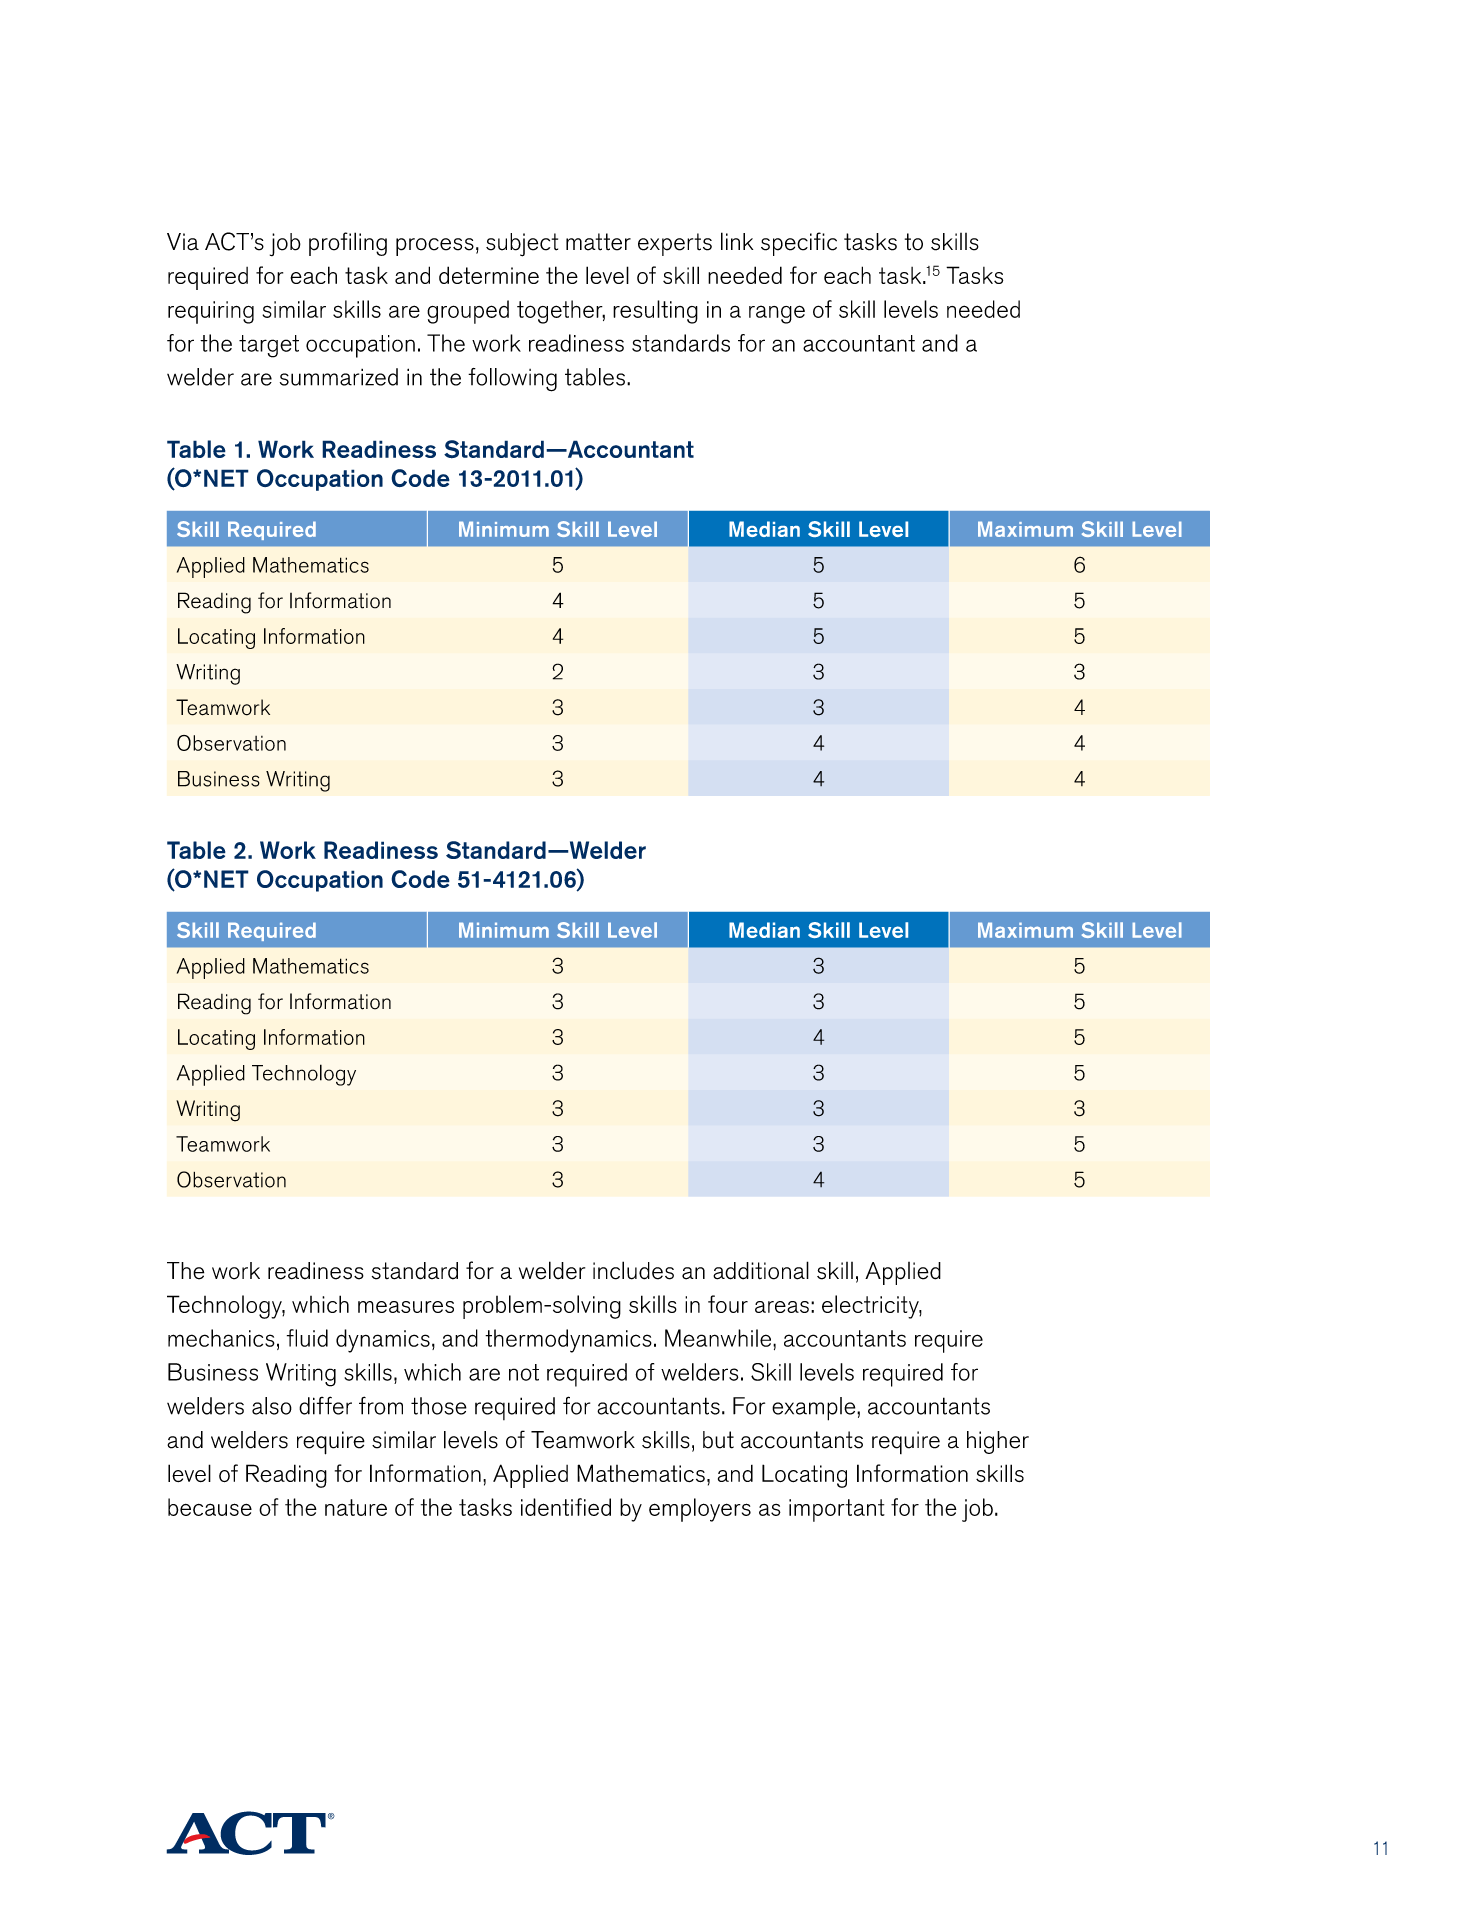  What do you see at coordinates (406, 1307) in the screenshot?
I see `measures` at bounding box center [406, 1307].
